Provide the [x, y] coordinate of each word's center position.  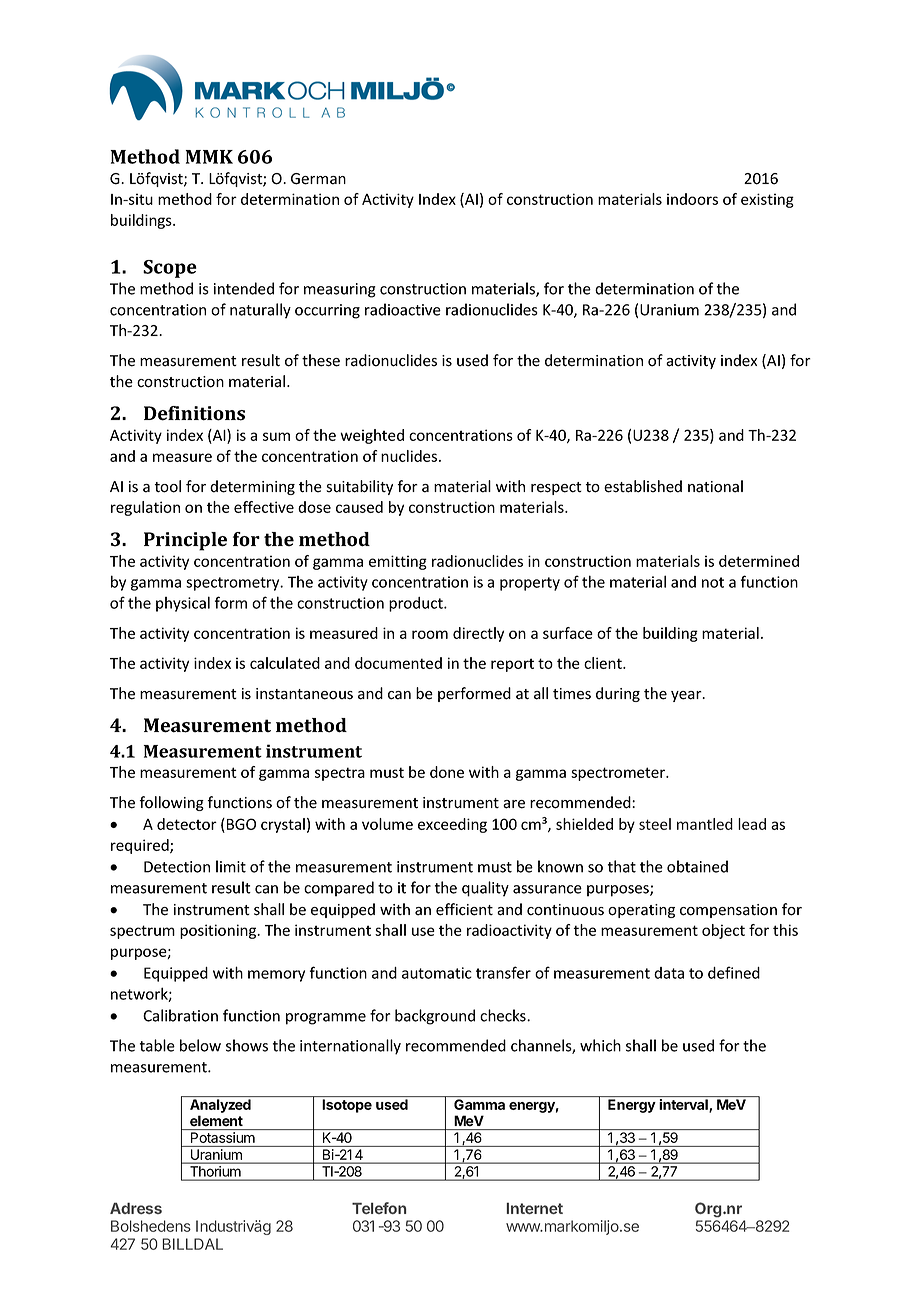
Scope [170, 269]
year [687, 696]
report [512, 665]
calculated [285, 663]
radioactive [403, 309]
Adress [136, 1208]
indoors [692, 199]
